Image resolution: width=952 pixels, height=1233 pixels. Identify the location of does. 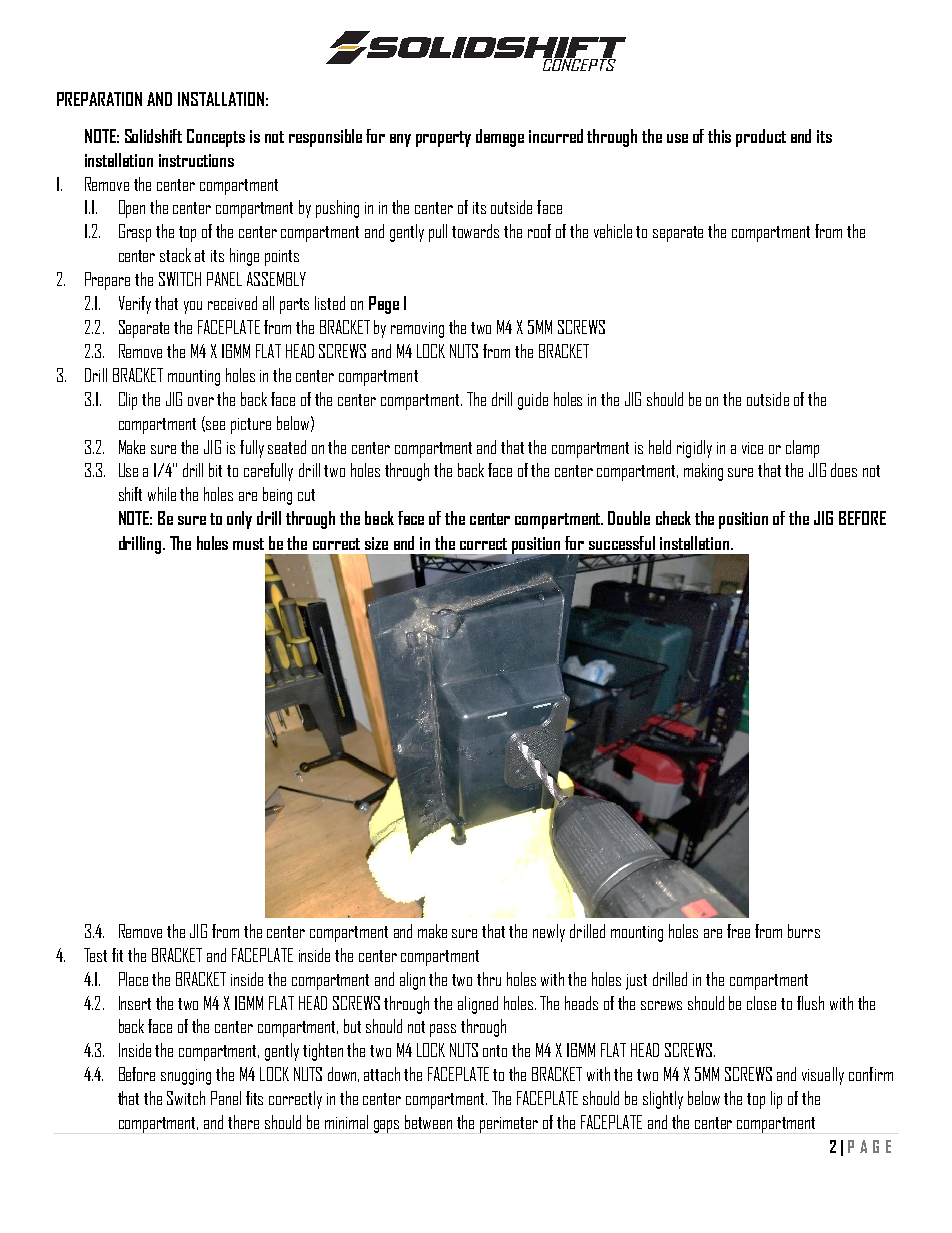
(844, 470).
